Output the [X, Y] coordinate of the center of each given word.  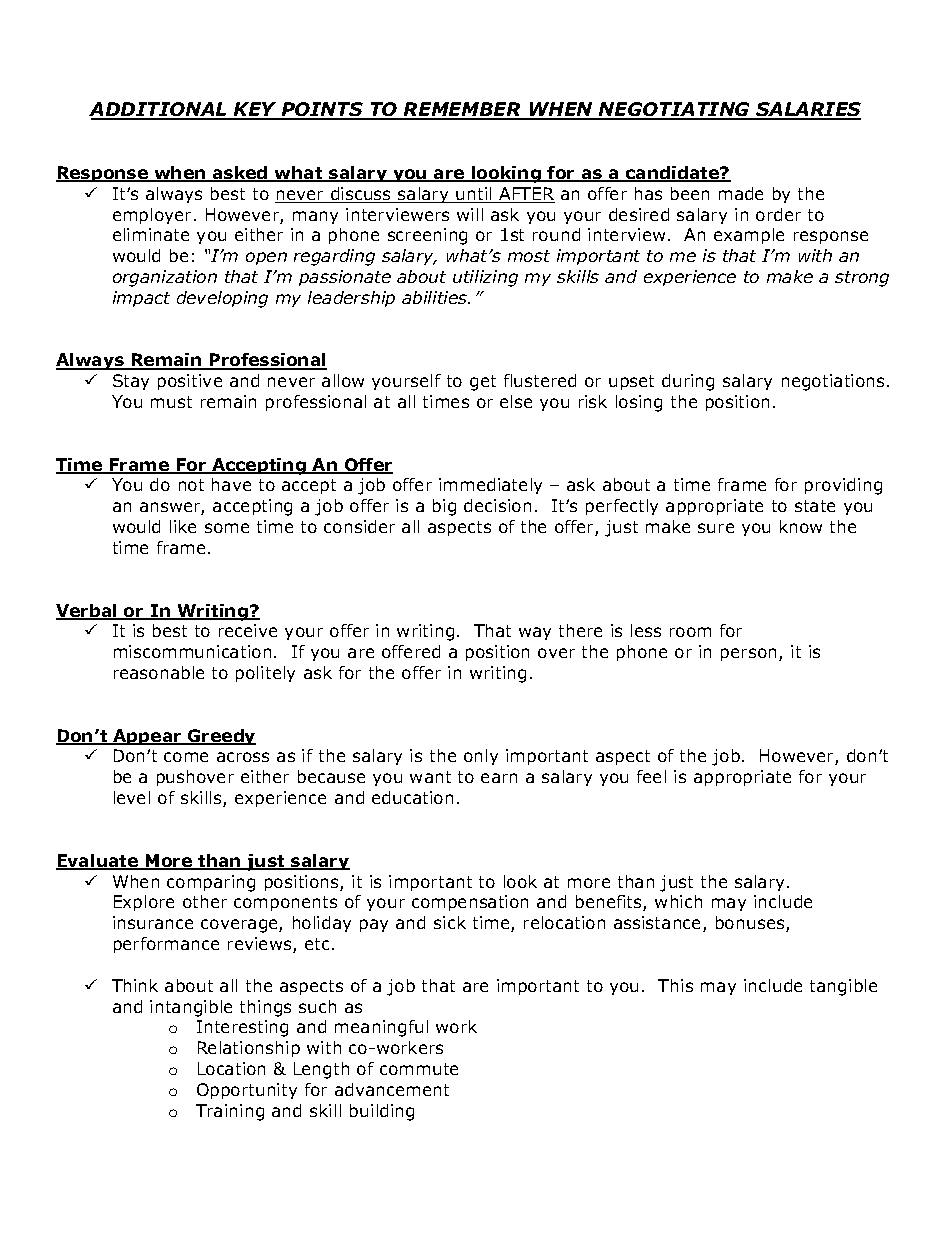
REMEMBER [462, 110]
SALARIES [807, 110]
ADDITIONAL [159, 110]
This [675, 985]
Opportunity [247, 1091]
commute [419, 1069]
